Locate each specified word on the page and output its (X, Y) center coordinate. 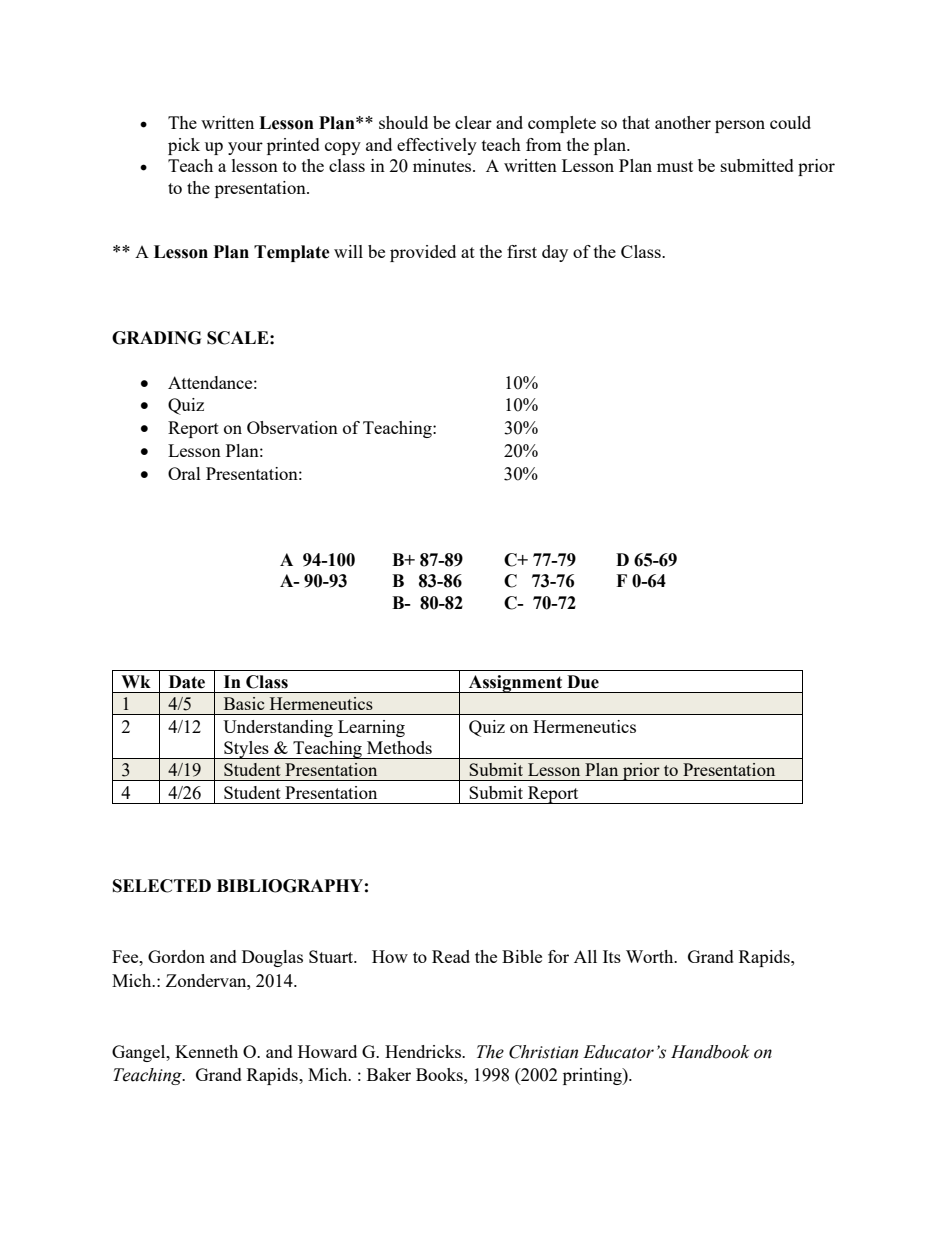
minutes (443, 165)
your (245, 148)
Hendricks (424, 1051)
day (555, 253)
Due (583, 682)
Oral (184, 473)
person (740, 126)
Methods (399, 747)
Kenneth (206, 1051)
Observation (292, 427)
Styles (246, 750)
